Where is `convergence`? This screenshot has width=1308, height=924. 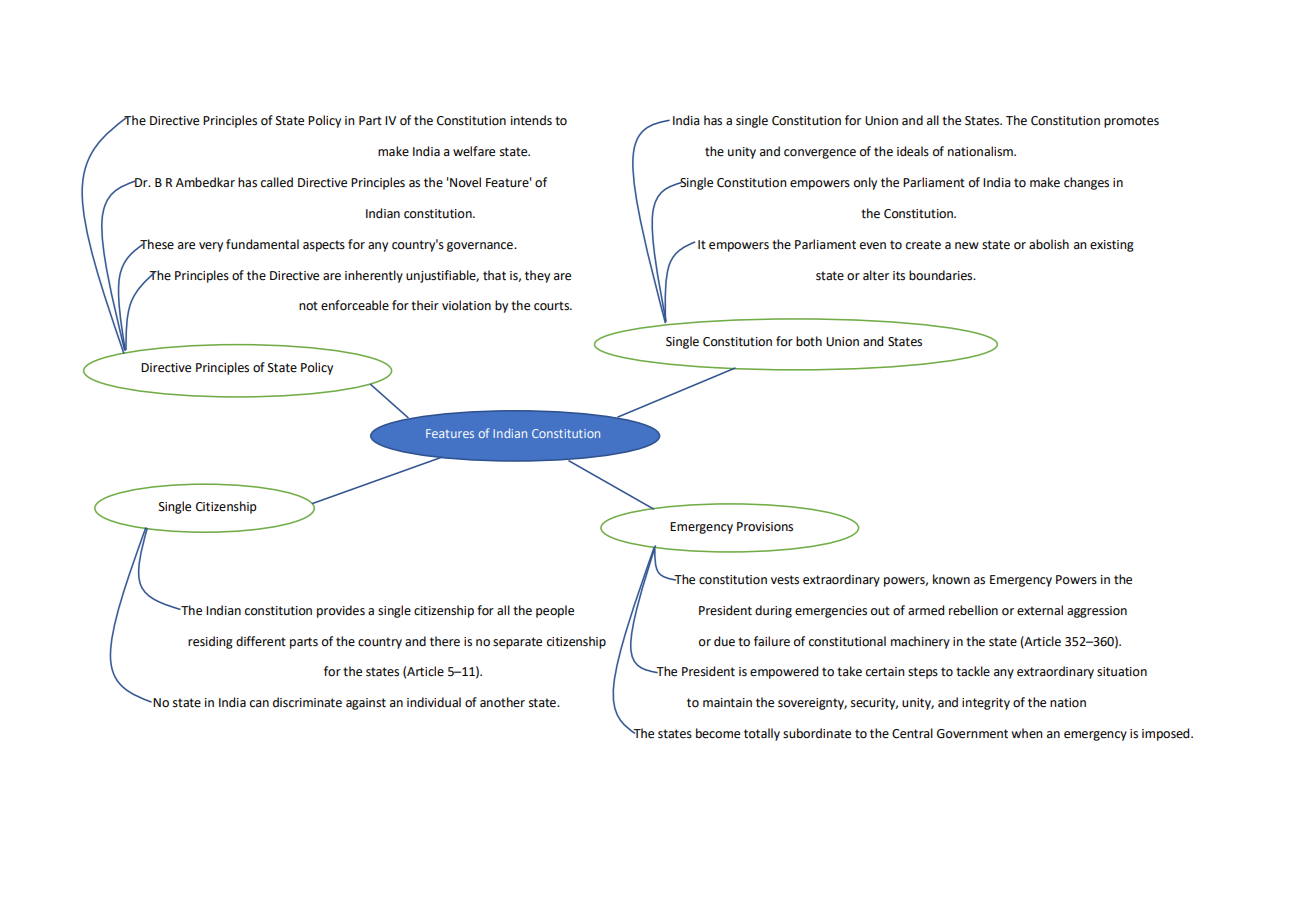 convergence is located at coordinates (820, 154).
